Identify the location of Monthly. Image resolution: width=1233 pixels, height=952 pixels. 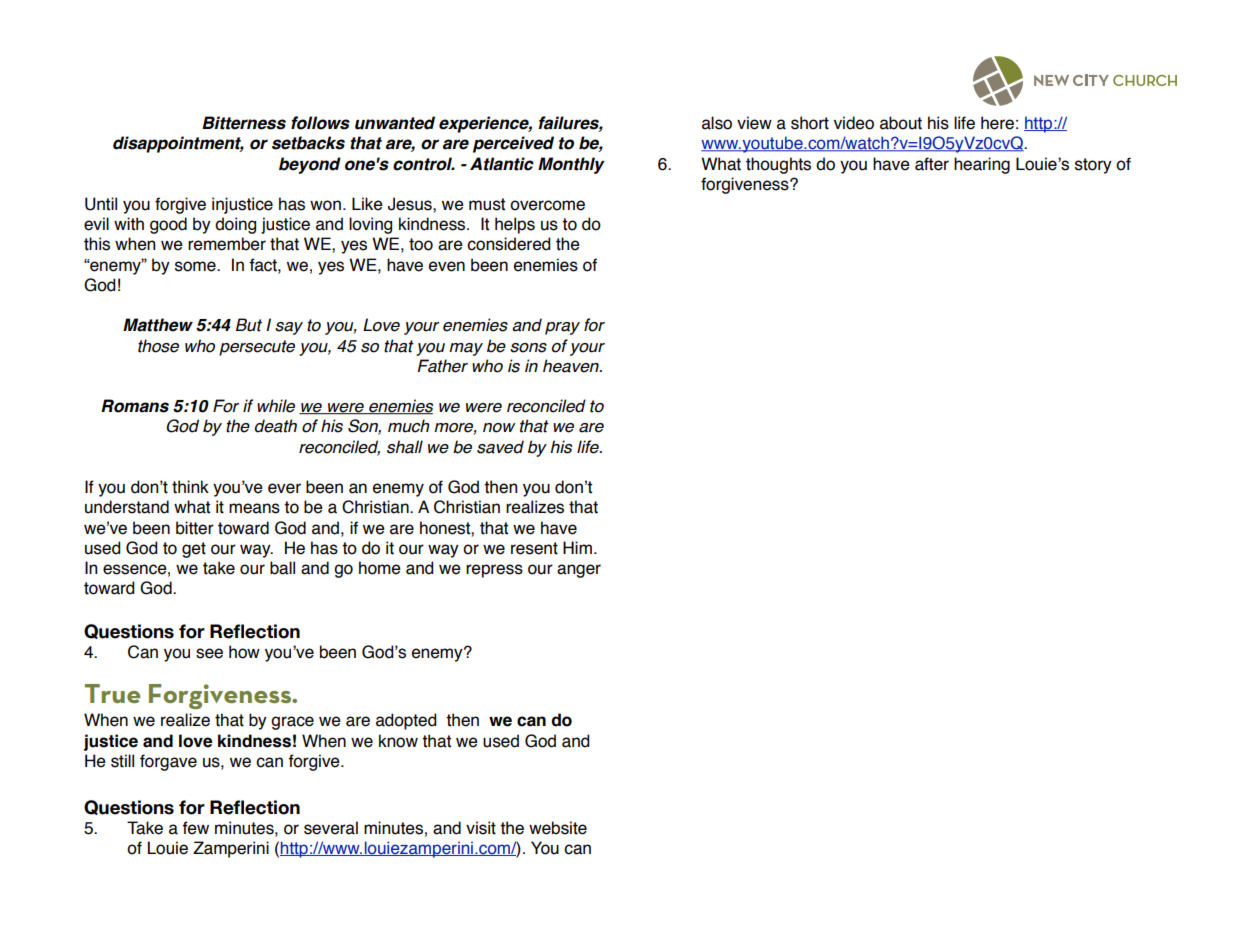
(571, 165).
